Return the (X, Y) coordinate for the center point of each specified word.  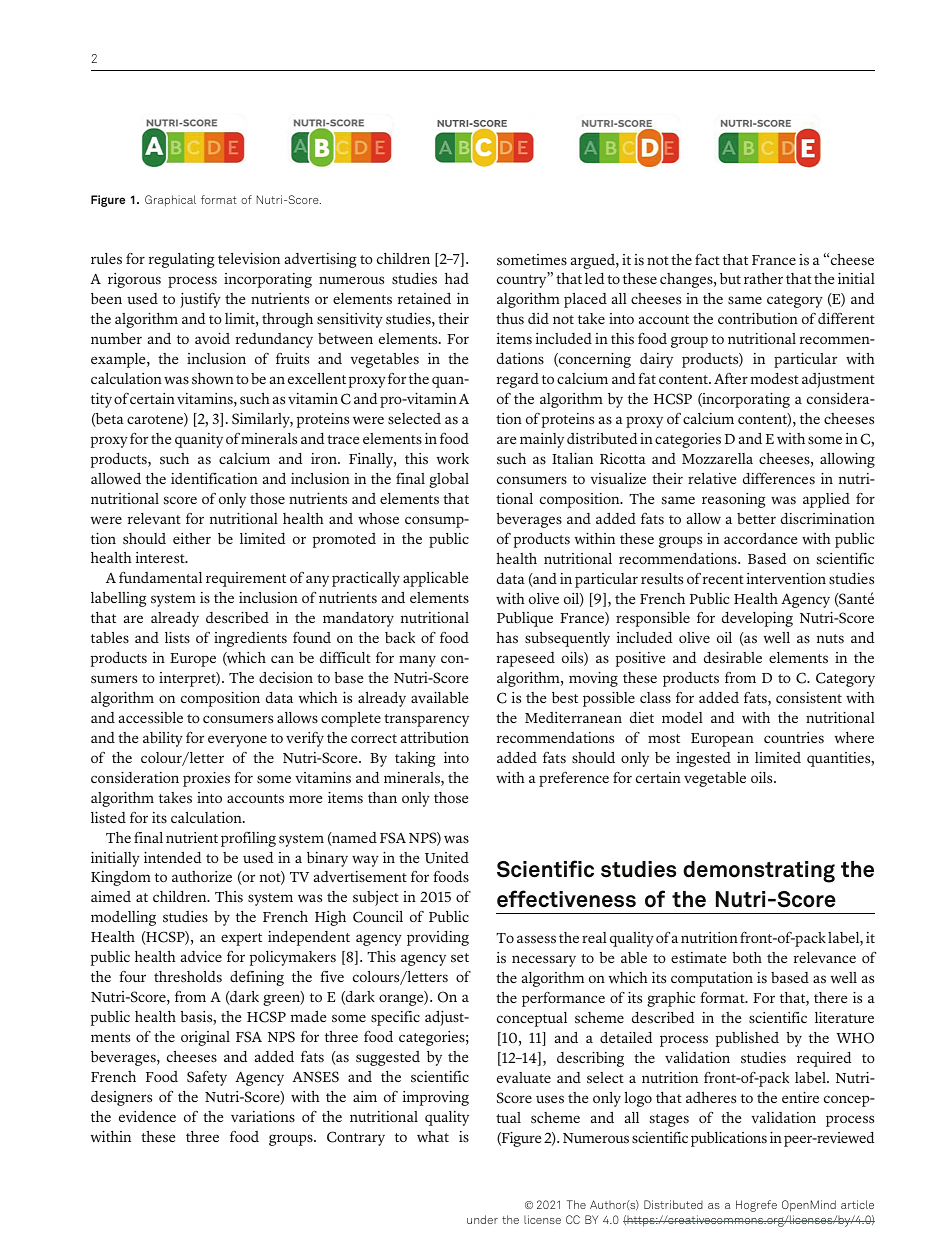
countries (794, 738)
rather (763, 278)
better (756, 519)
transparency (426, 720)
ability (163, 739)
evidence (147, 1117)
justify (200, 300)
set (460, 958)
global (449, 480)
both (747, 957)
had (457, 278)
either (192, 538)
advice (201, 956)
